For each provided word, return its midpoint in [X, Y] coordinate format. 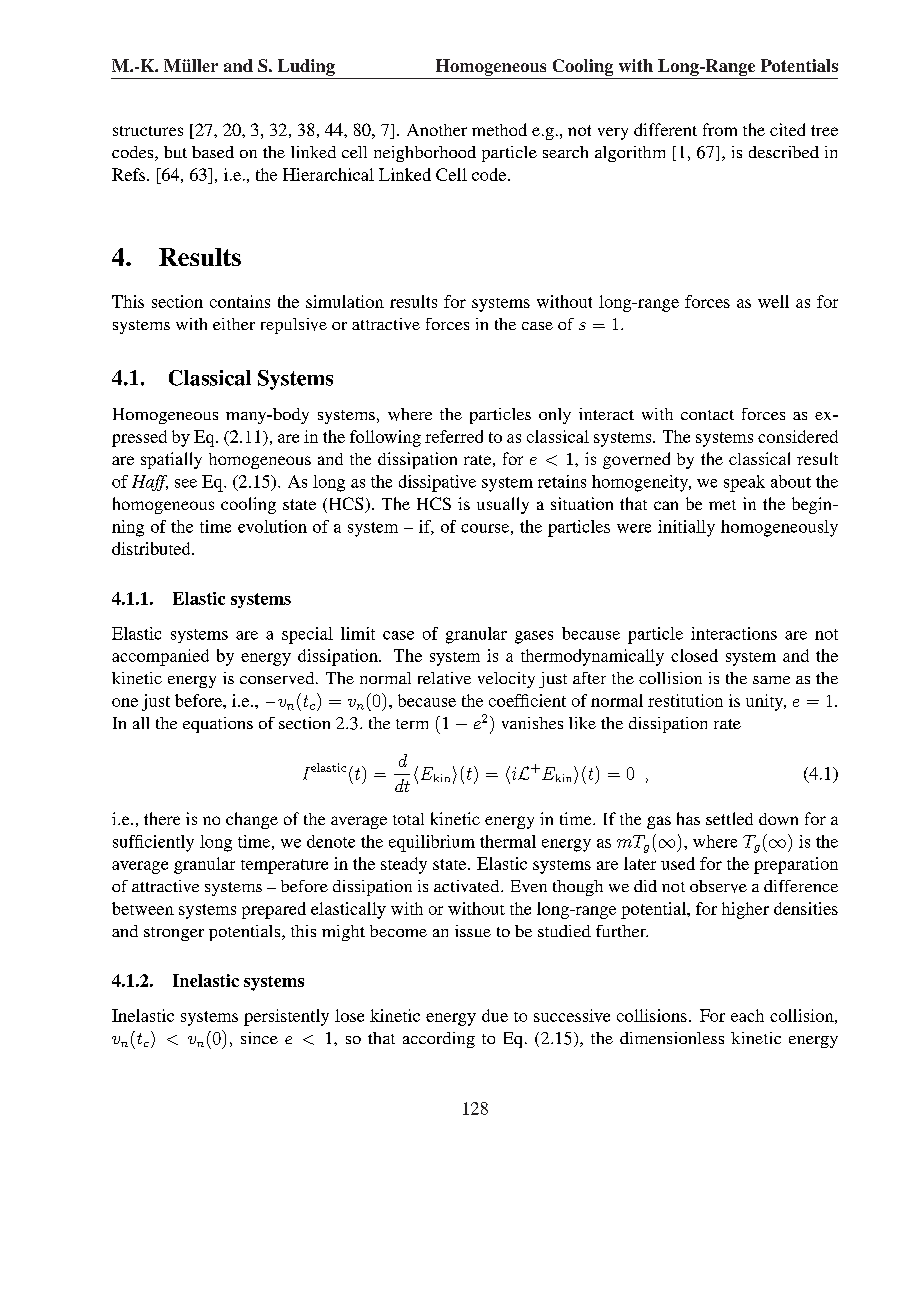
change [252, 820]
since [259, 1038]
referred [454, 436]
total [408, 819]
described [784, 152]
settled [729, 818]
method [499, 129]
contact [707, 415]
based [213, 152]
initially [686, 528]
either [234, 324]
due [495, 1015]
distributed [152, 548]
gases [534, 637]
